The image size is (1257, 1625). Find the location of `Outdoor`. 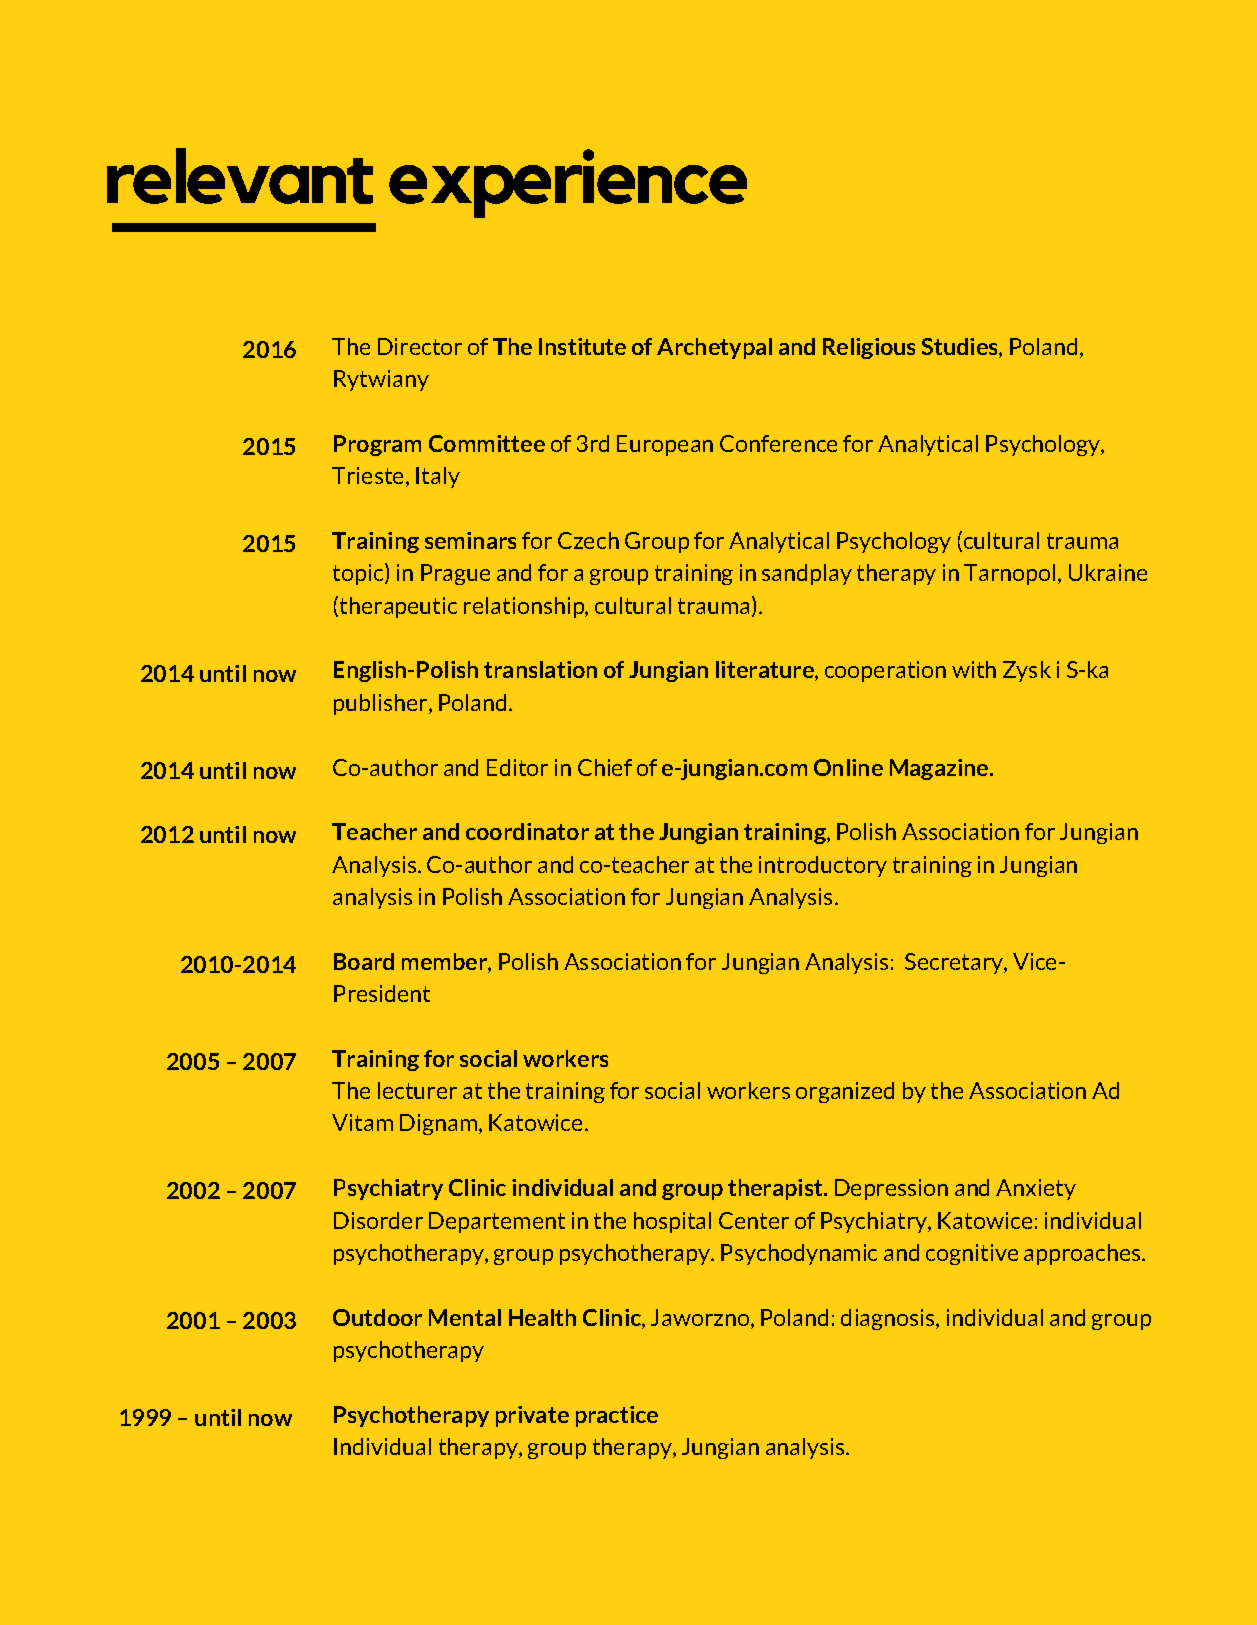

Outdoor is located at coordinates (377, 1317).
